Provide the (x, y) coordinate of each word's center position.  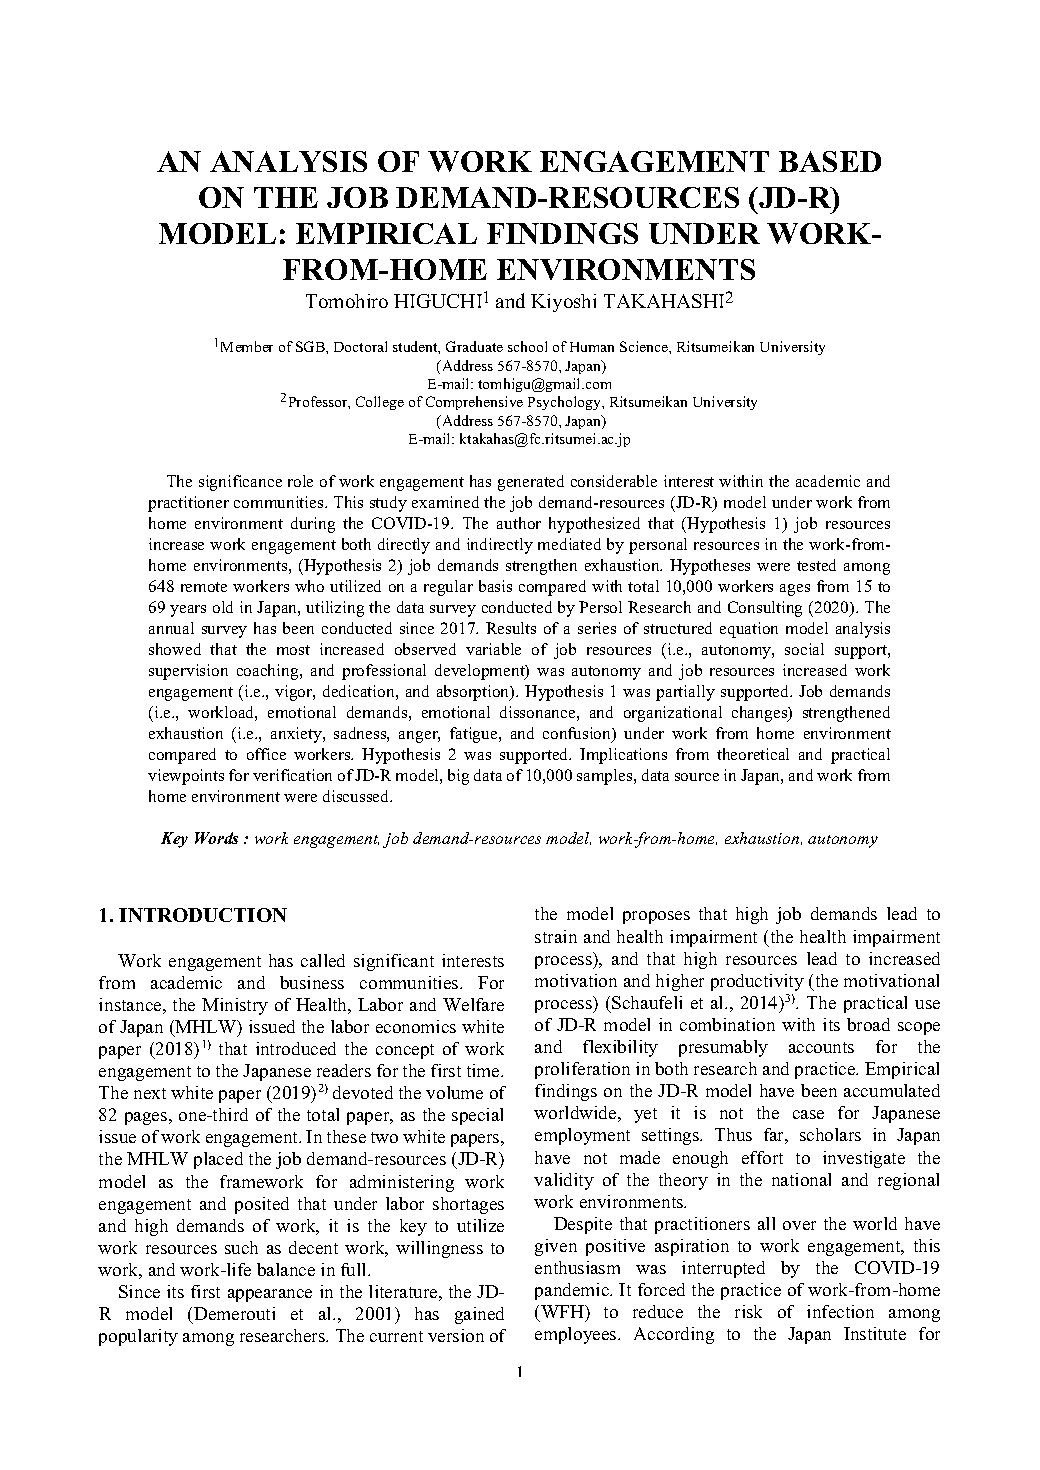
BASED (830, 161)
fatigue (475, 735)
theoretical (753, 754)
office (266, 754)
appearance (270, 1295)
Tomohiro (347, 301)
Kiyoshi (563, 303)
